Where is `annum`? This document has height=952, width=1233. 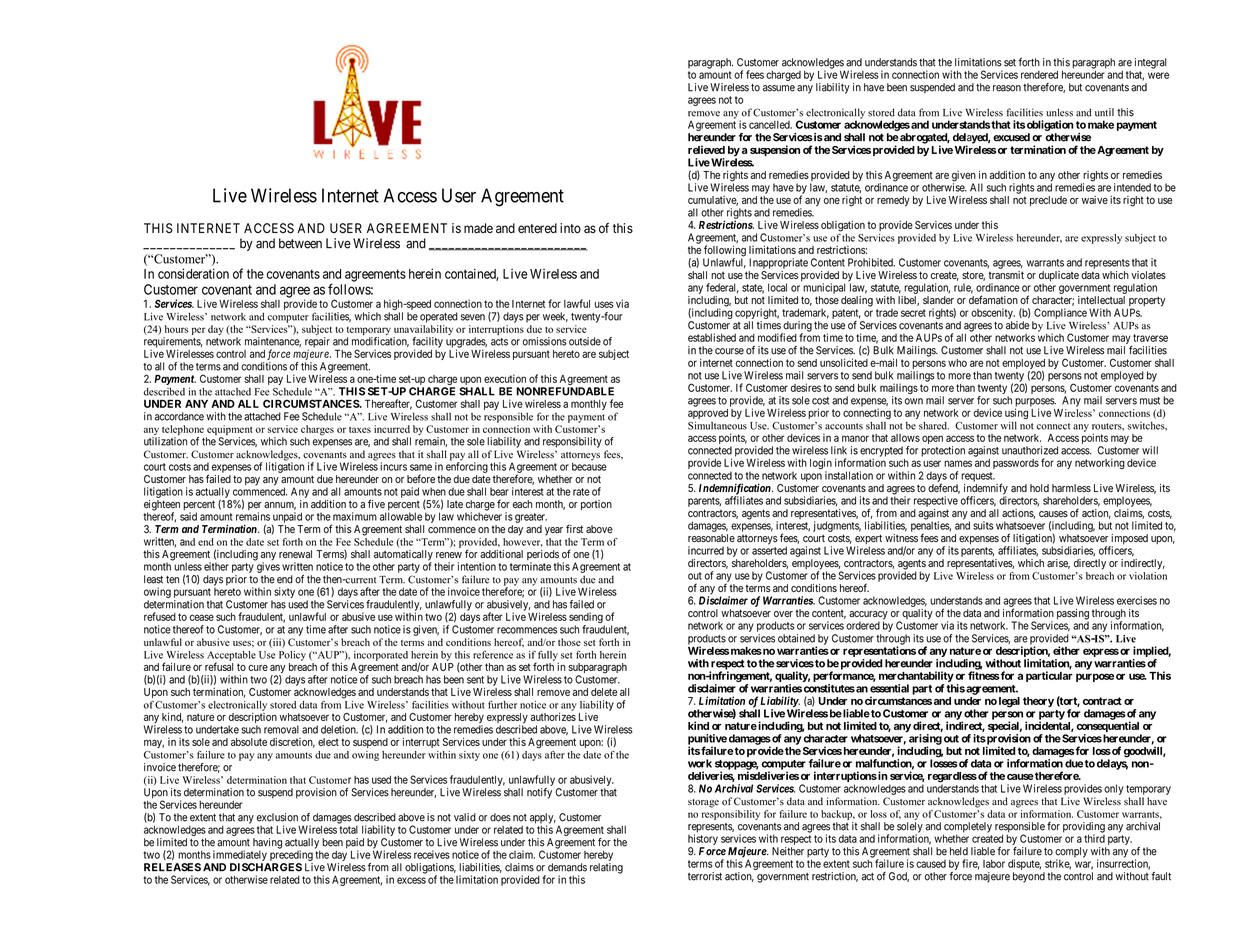 annum is located at coordinates (280, 506).
